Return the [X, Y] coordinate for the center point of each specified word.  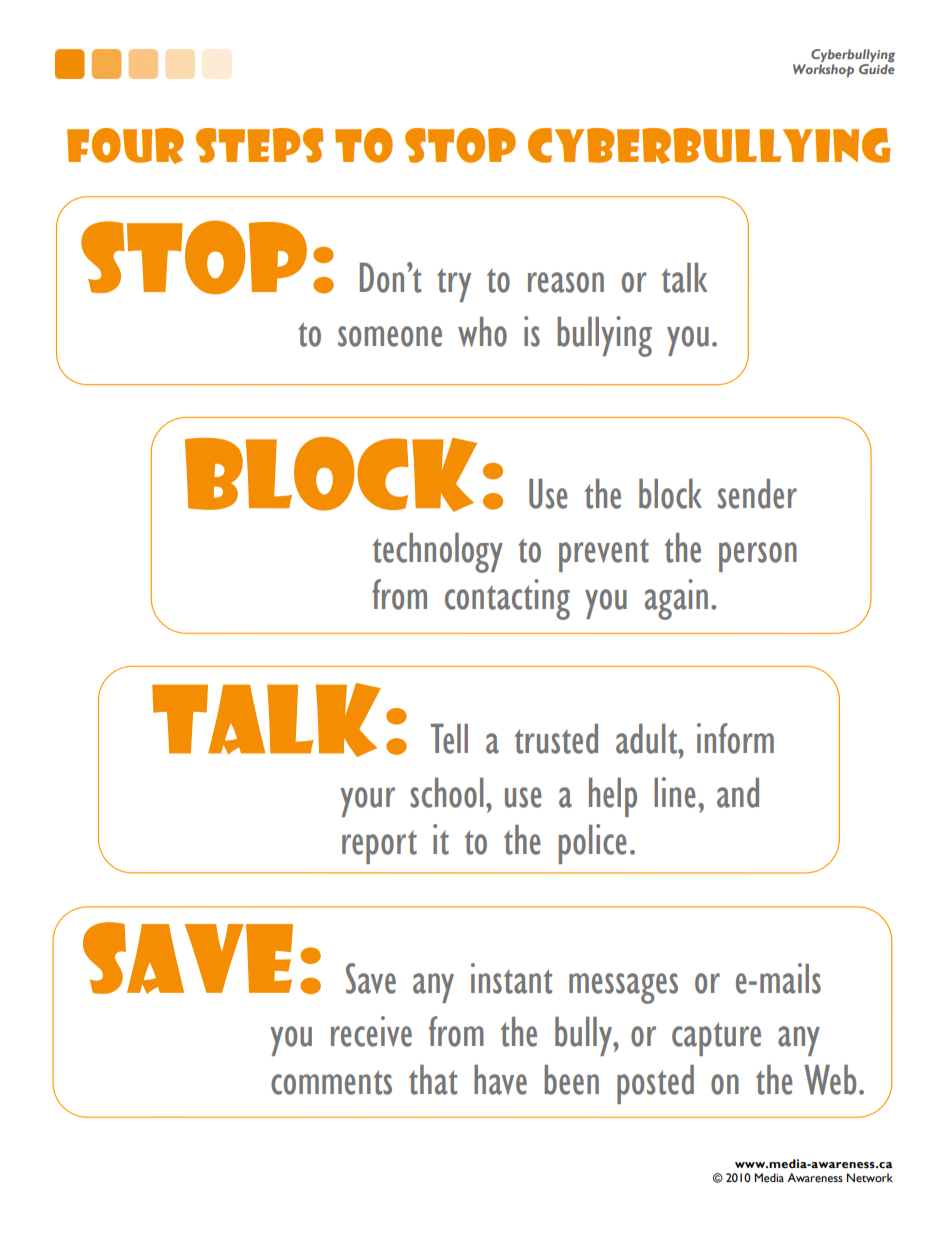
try [454, 285]
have [500, 1080]
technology [437, 553]
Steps [259, 145]
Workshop [823, 70]
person [758, 557]
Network [870, 1178]
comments [331, 1082]
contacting [507, 599]
